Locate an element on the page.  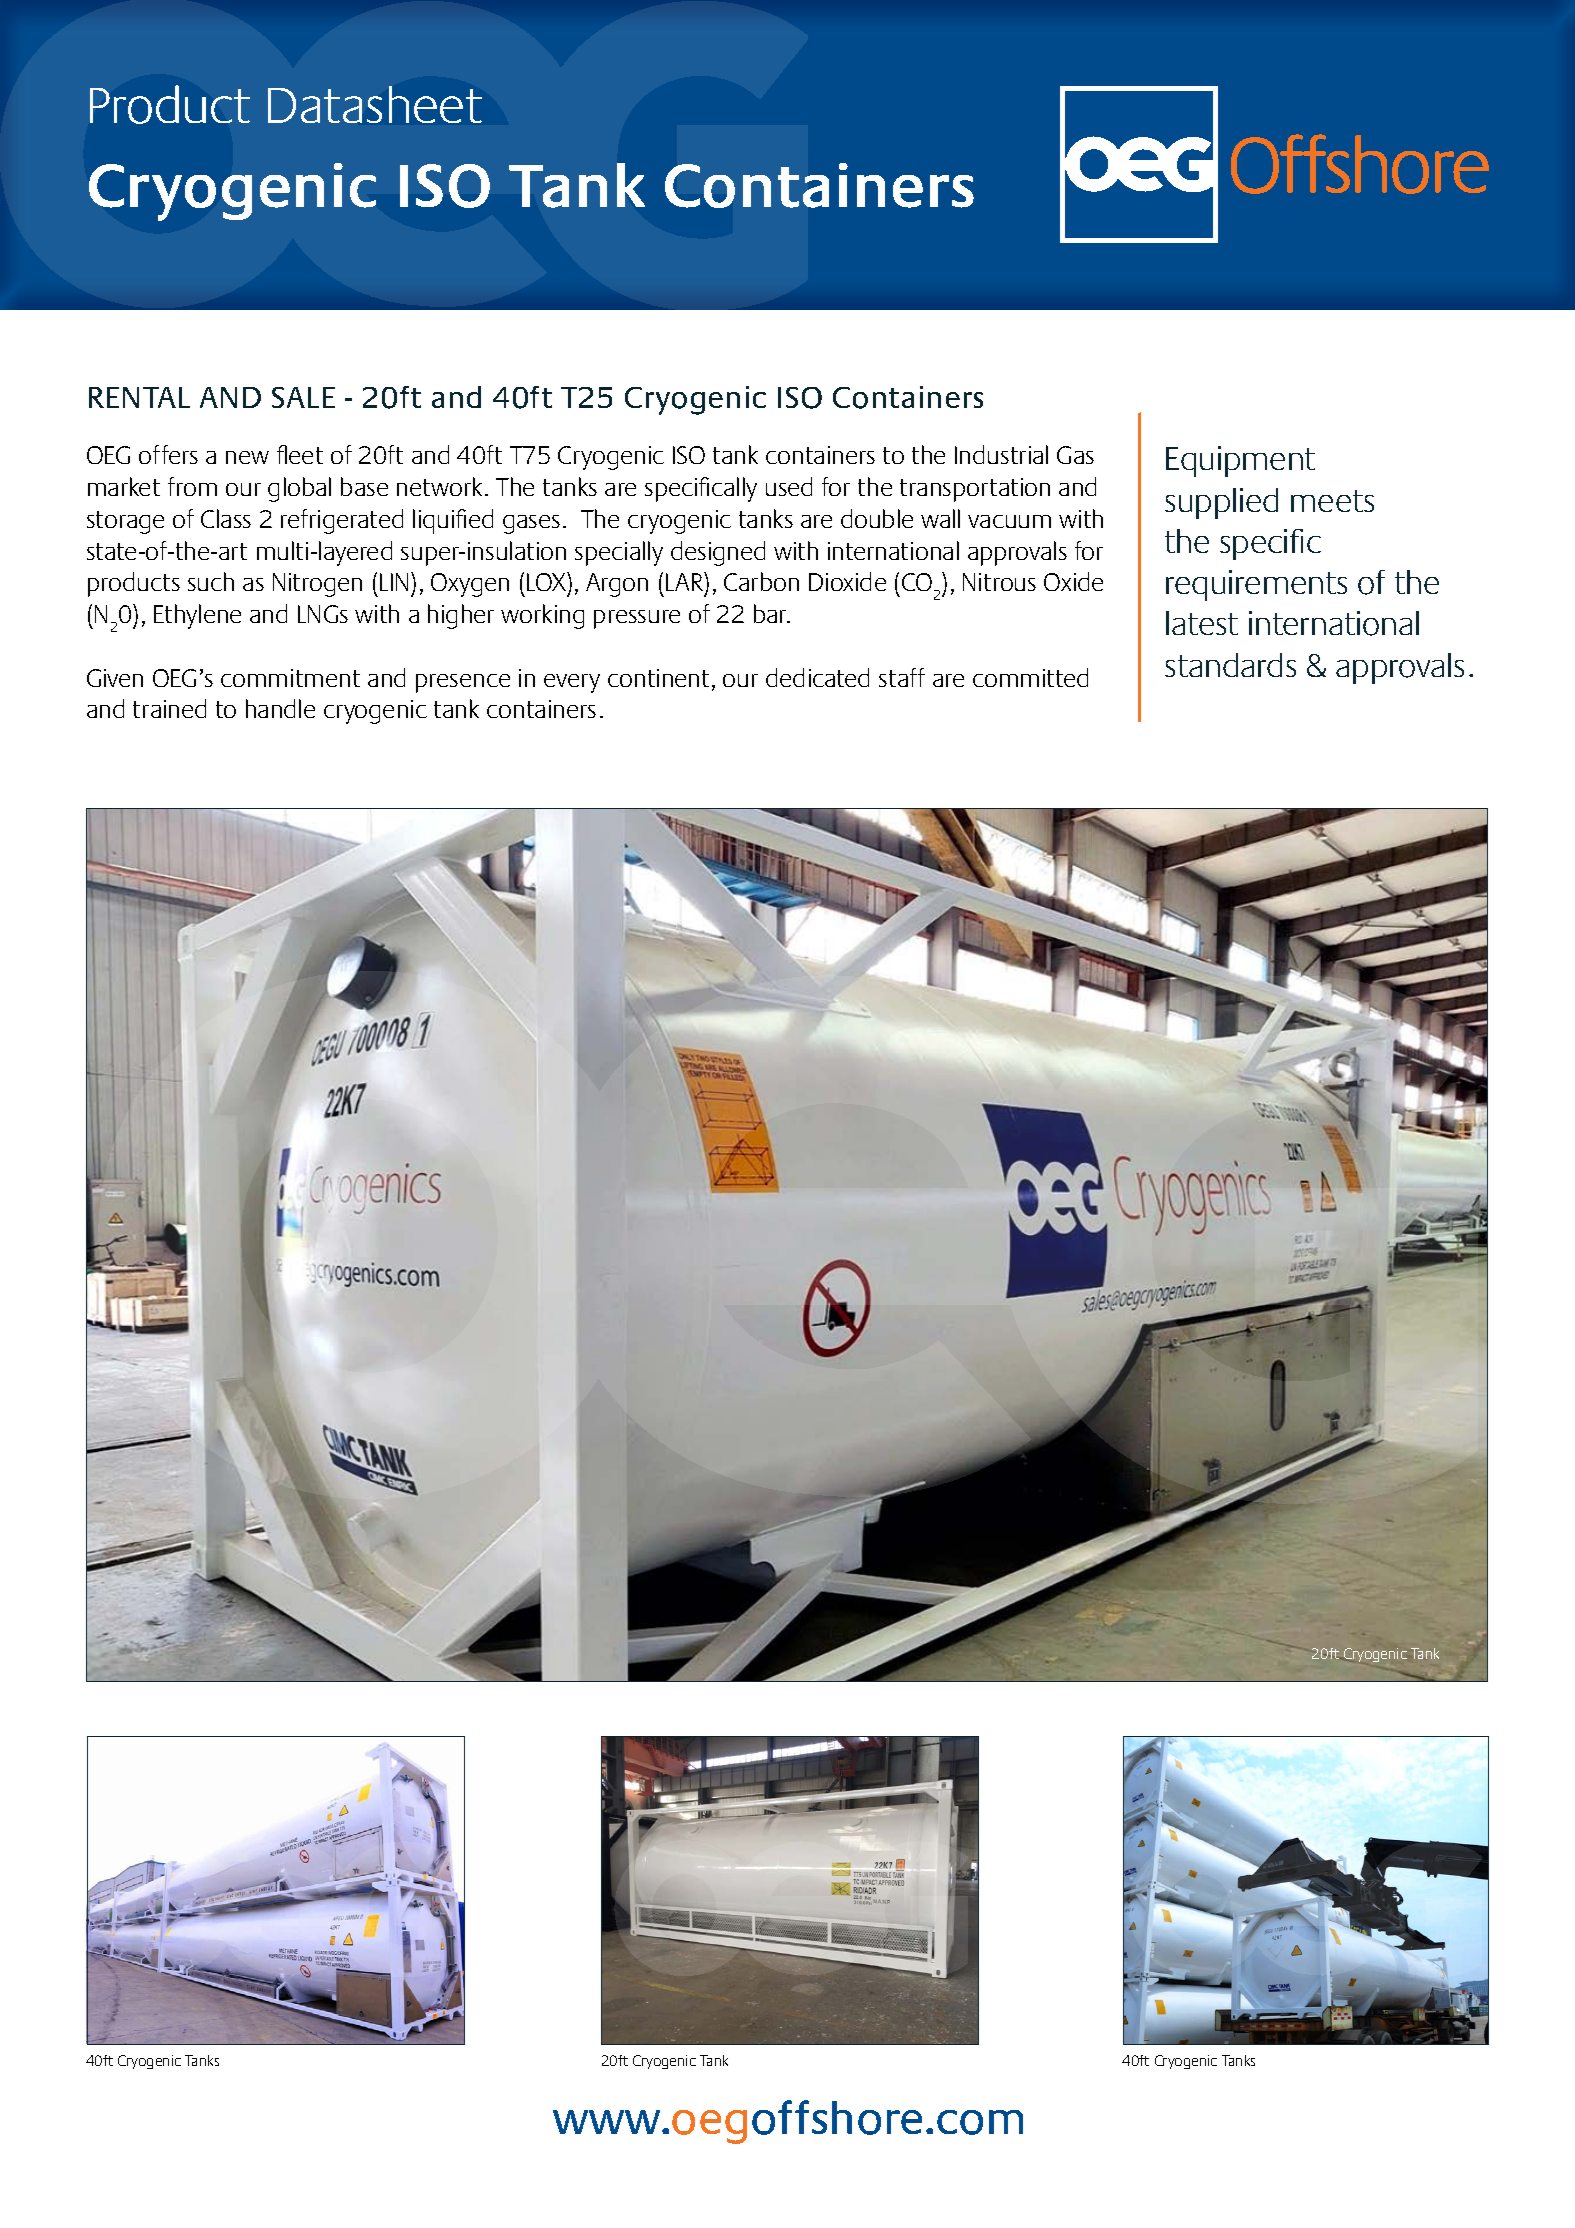
commitment is located at coordinates (290, 678).
